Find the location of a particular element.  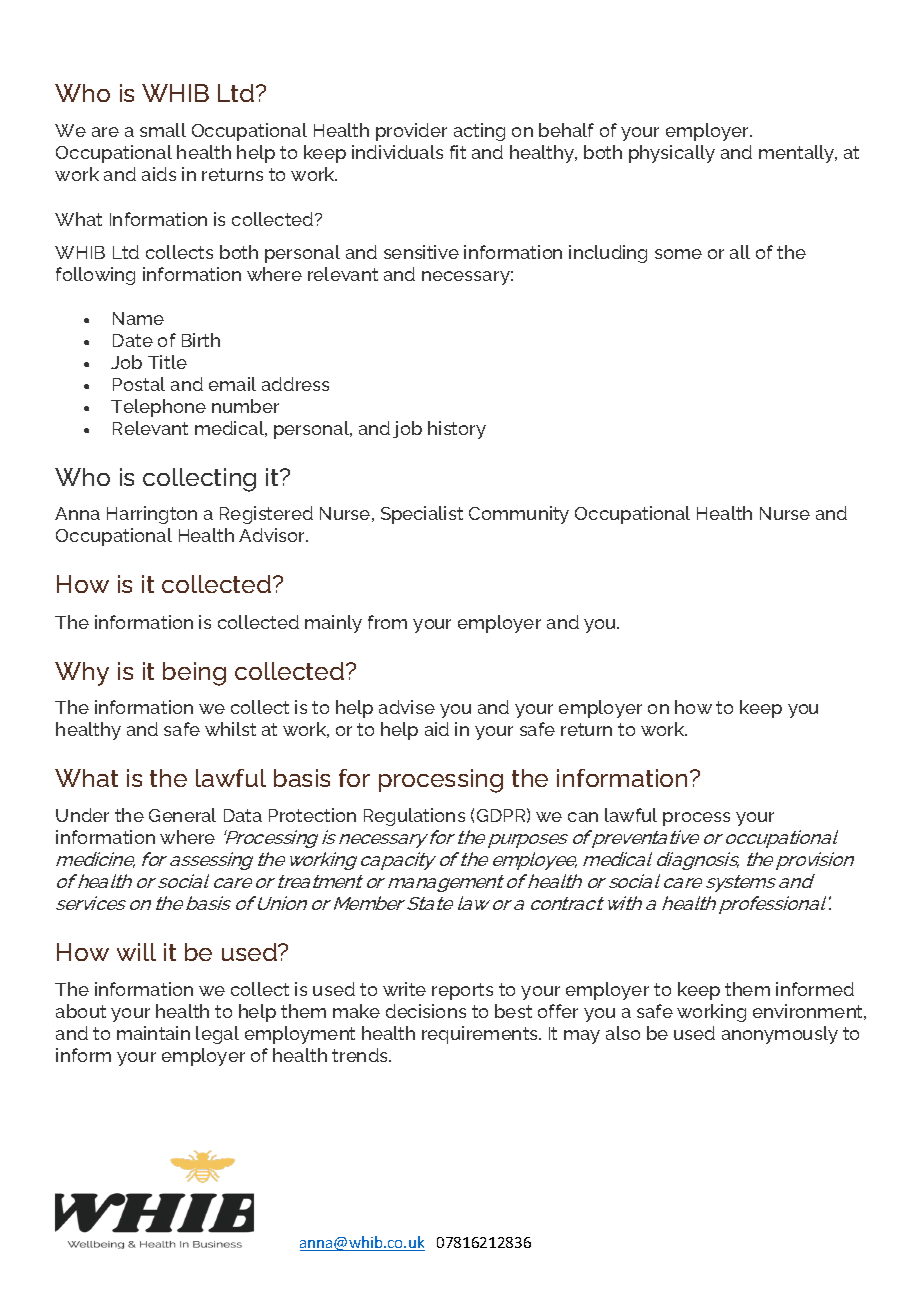

fit is located at coordinates (458, 152).
